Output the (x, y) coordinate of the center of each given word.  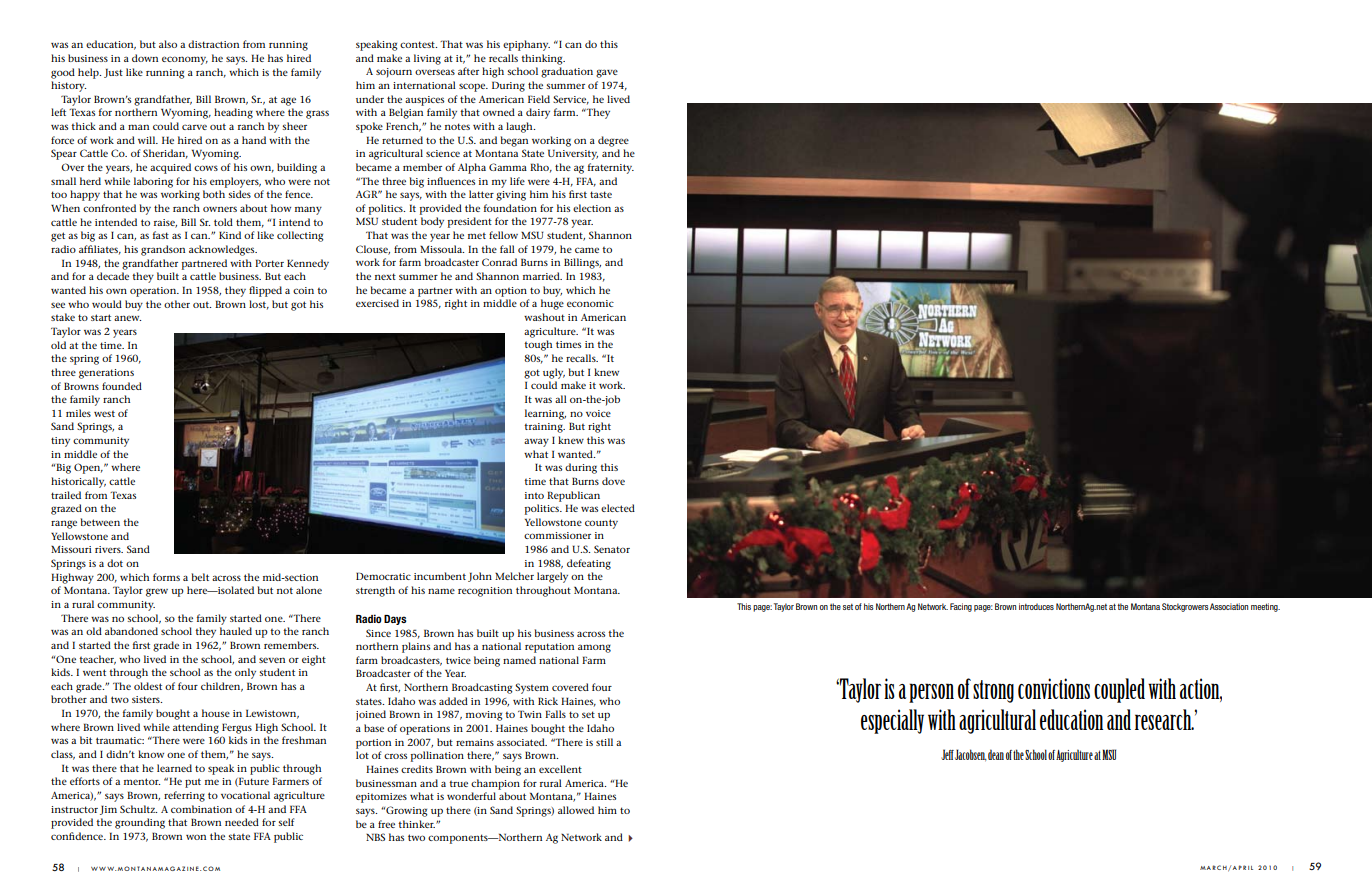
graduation (567, 72)
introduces (1036, 606)
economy (185, 60)
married (542, 276)
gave (607, 73)
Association (1229, 606)
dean (996, 754)
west (104, 414)
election (592, 208)
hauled (236, 631)
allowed (576, 810)
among (594, 648)
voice (598, 413)
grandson (163, 250)
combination (201, 809)
